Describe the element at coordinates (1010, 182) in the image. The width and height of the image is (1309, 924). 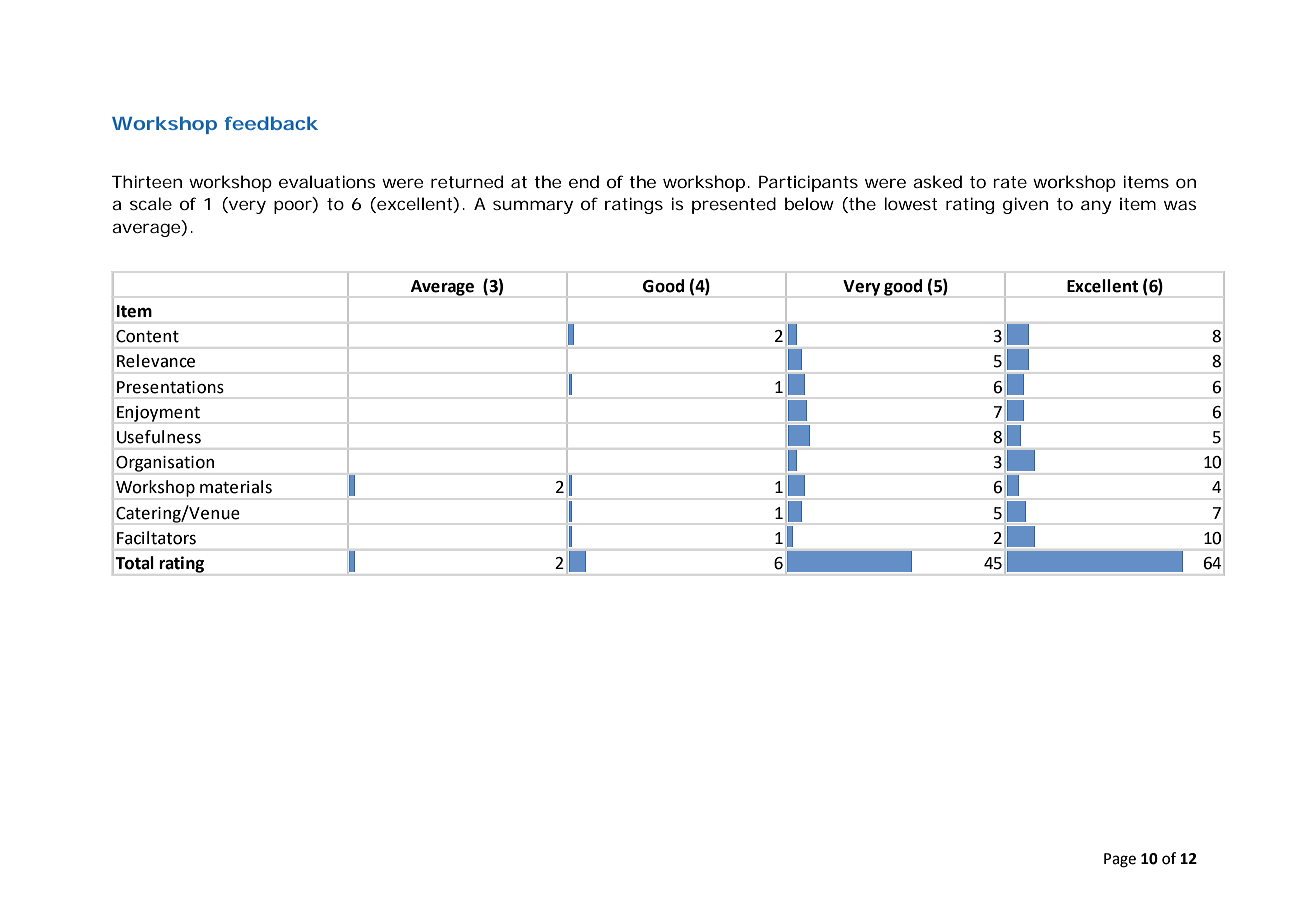
I see `rate` at that location.
